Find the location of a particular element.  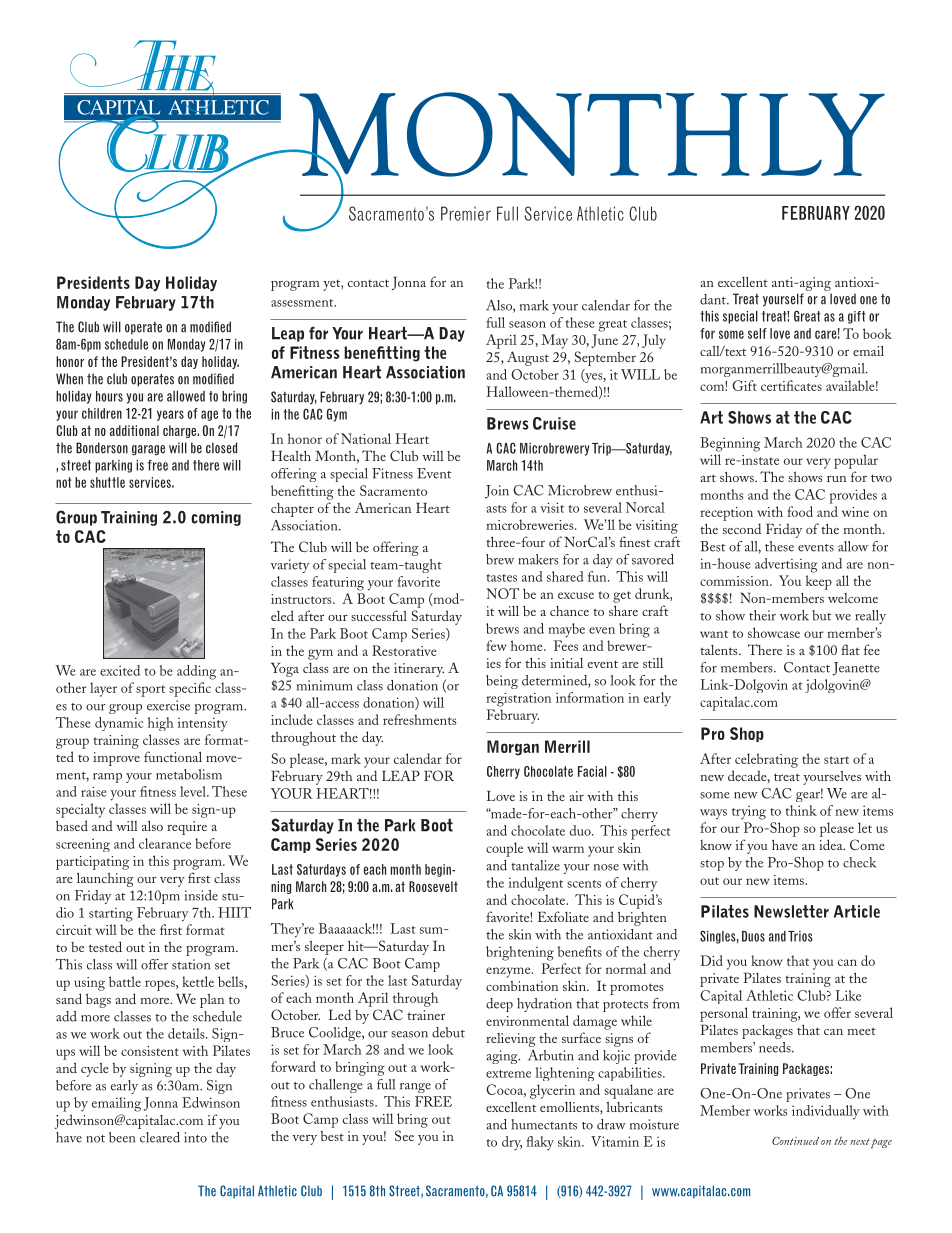

food is located at coordinates (800, 511).
